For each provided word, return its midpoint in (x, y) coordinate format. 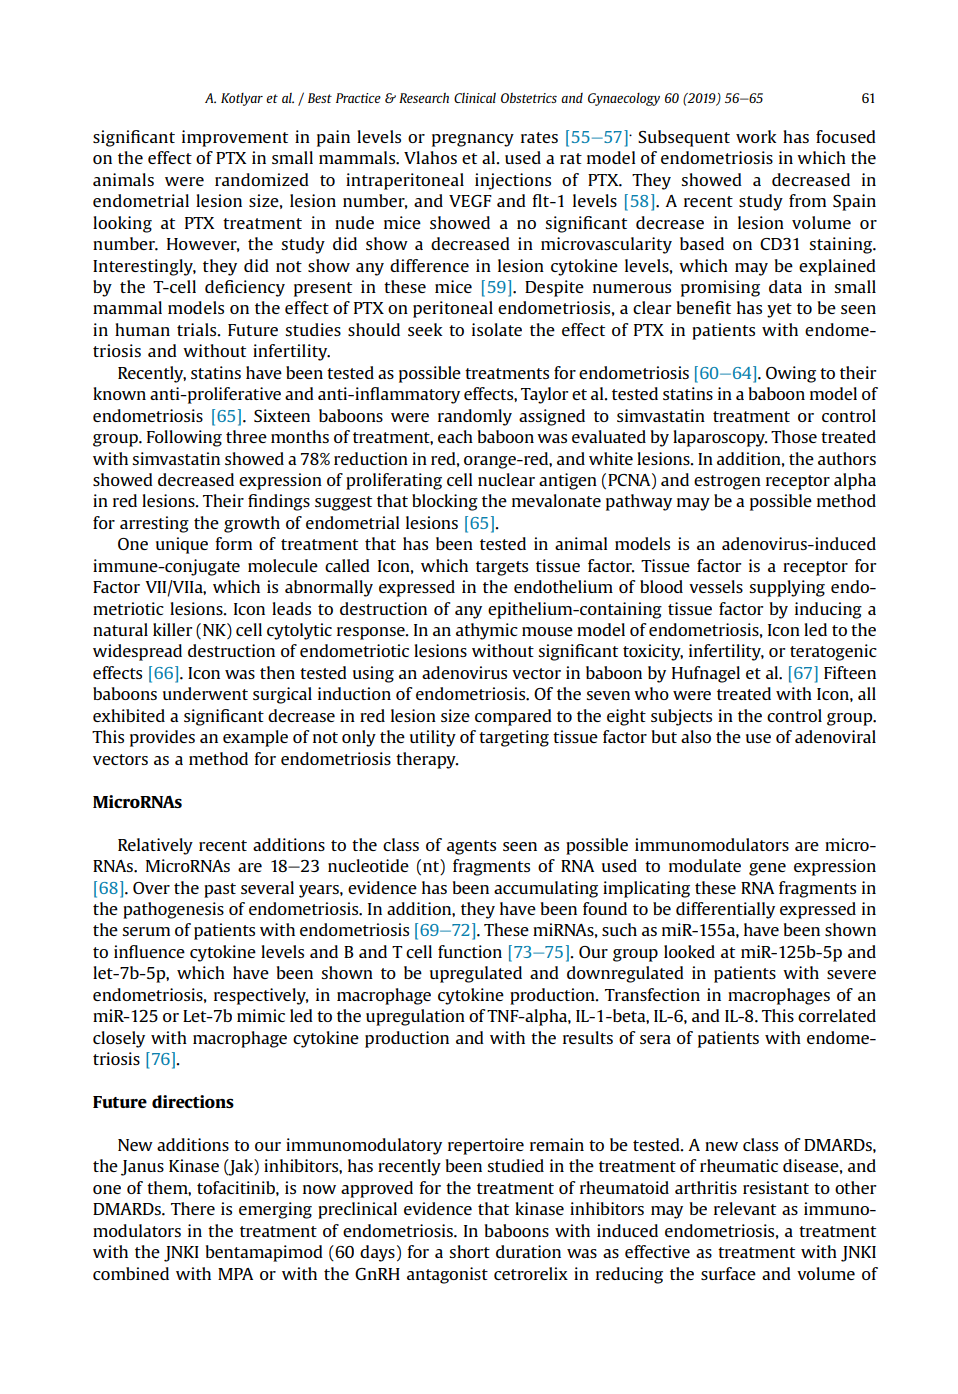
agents (471, 847)
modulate (705, 865)
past (220, 890)
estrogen (727, 482)
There (193, 1208)
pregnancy (473, 140)
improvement (235, 138)
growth (252, 524)
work (756, 136)
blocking (445, 502)
